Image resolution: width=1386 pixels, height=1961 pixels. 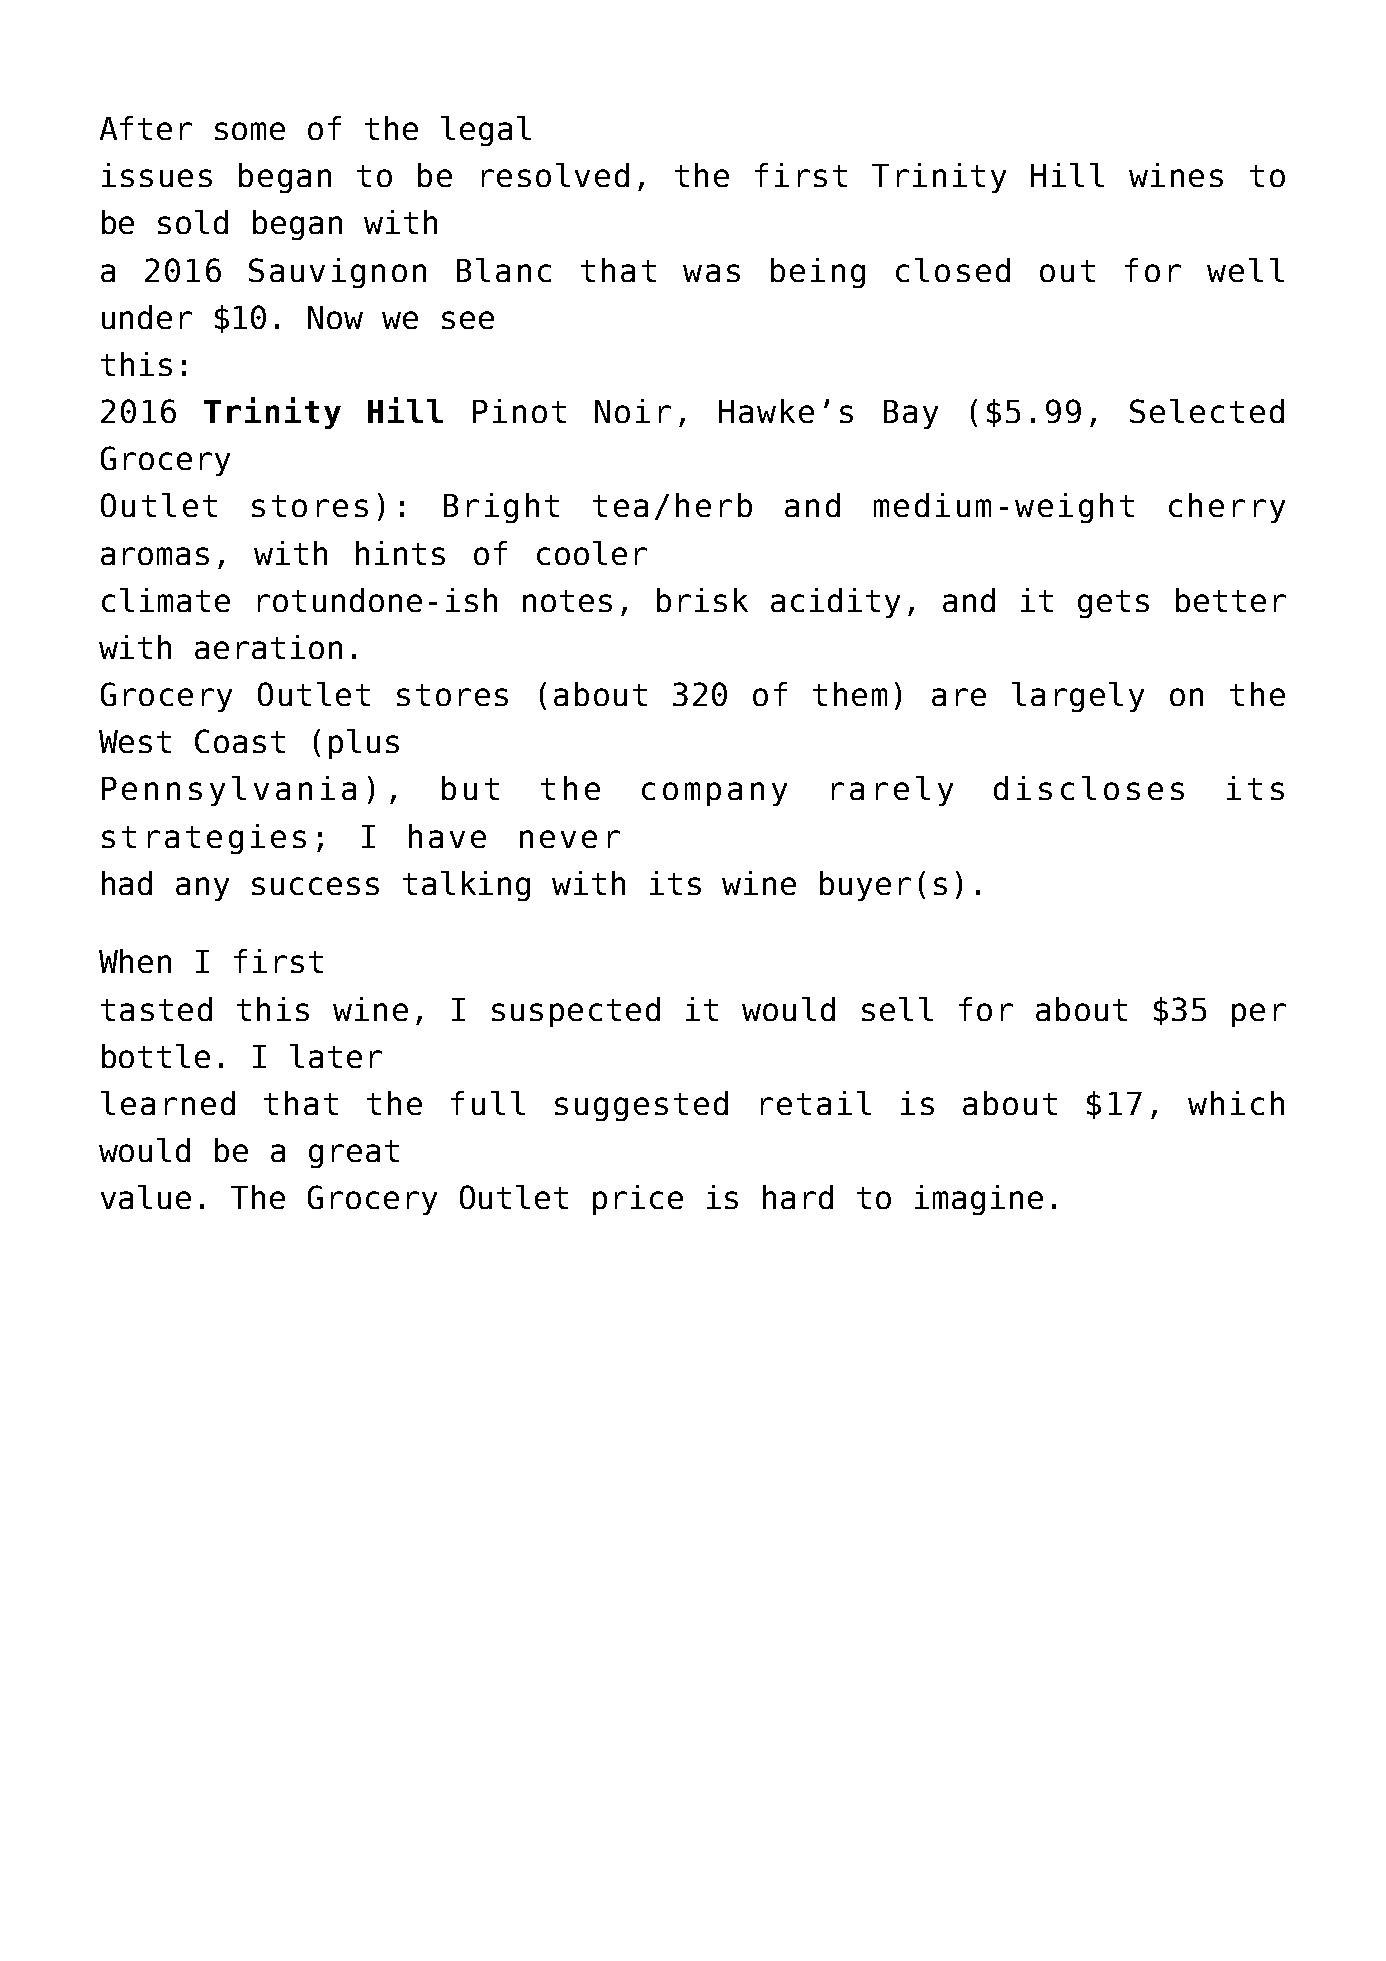 I want to click on some, so click(x=250, y=131).
